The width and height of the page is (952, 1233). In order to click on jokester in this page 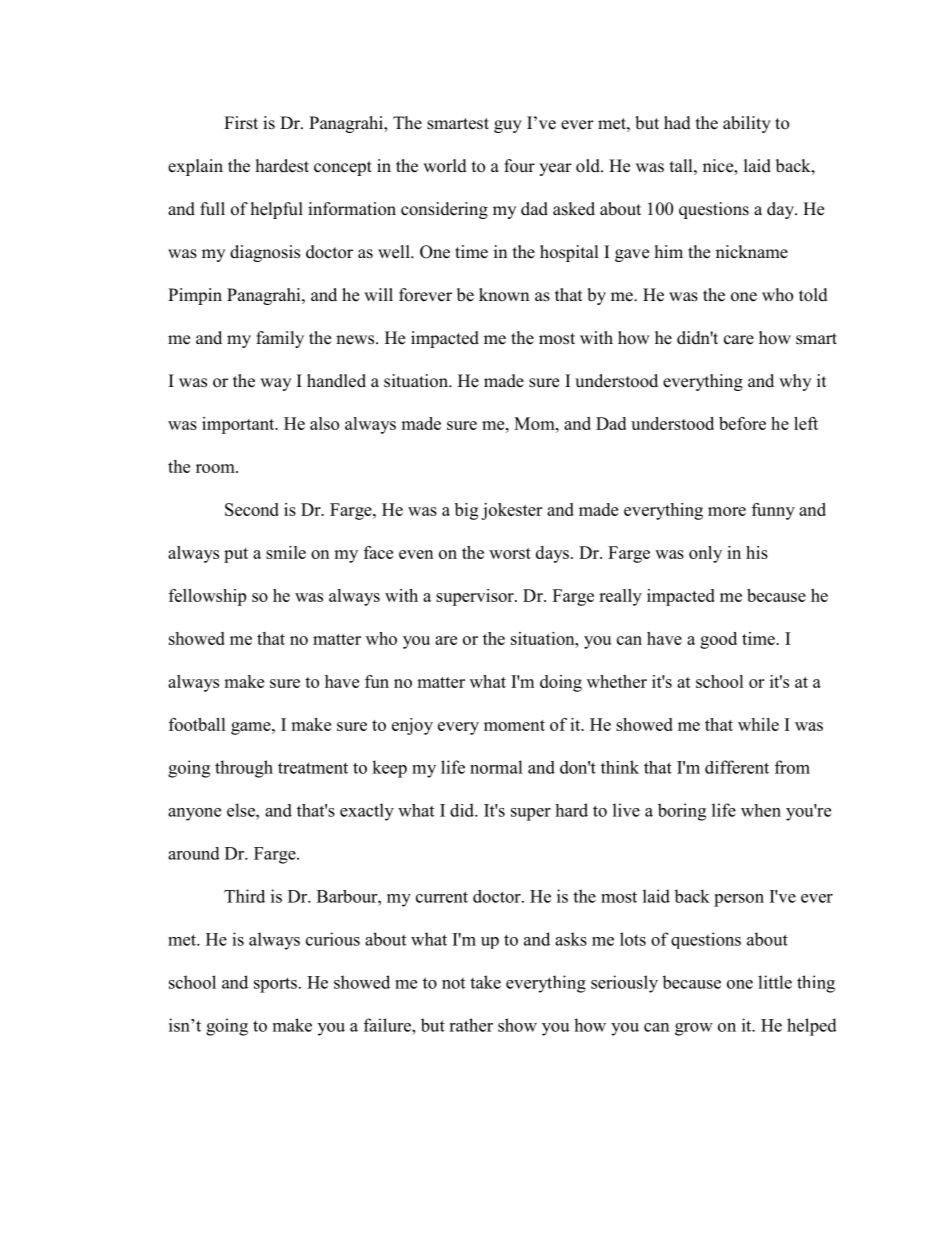, I will do `click(511, 511)`.
